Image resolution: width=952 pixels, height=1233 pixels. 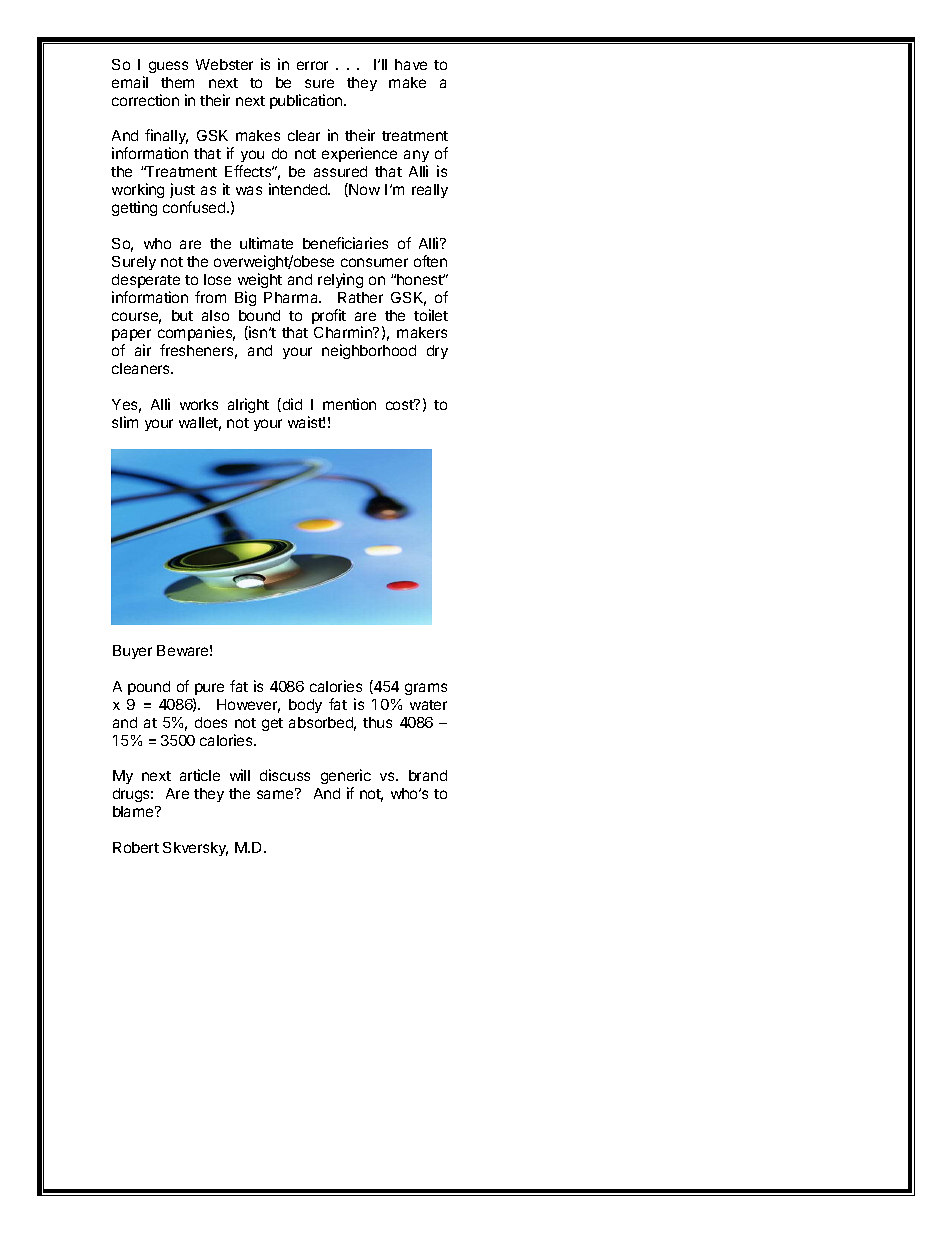 I want to click on did, so click(x=291, y=405).
